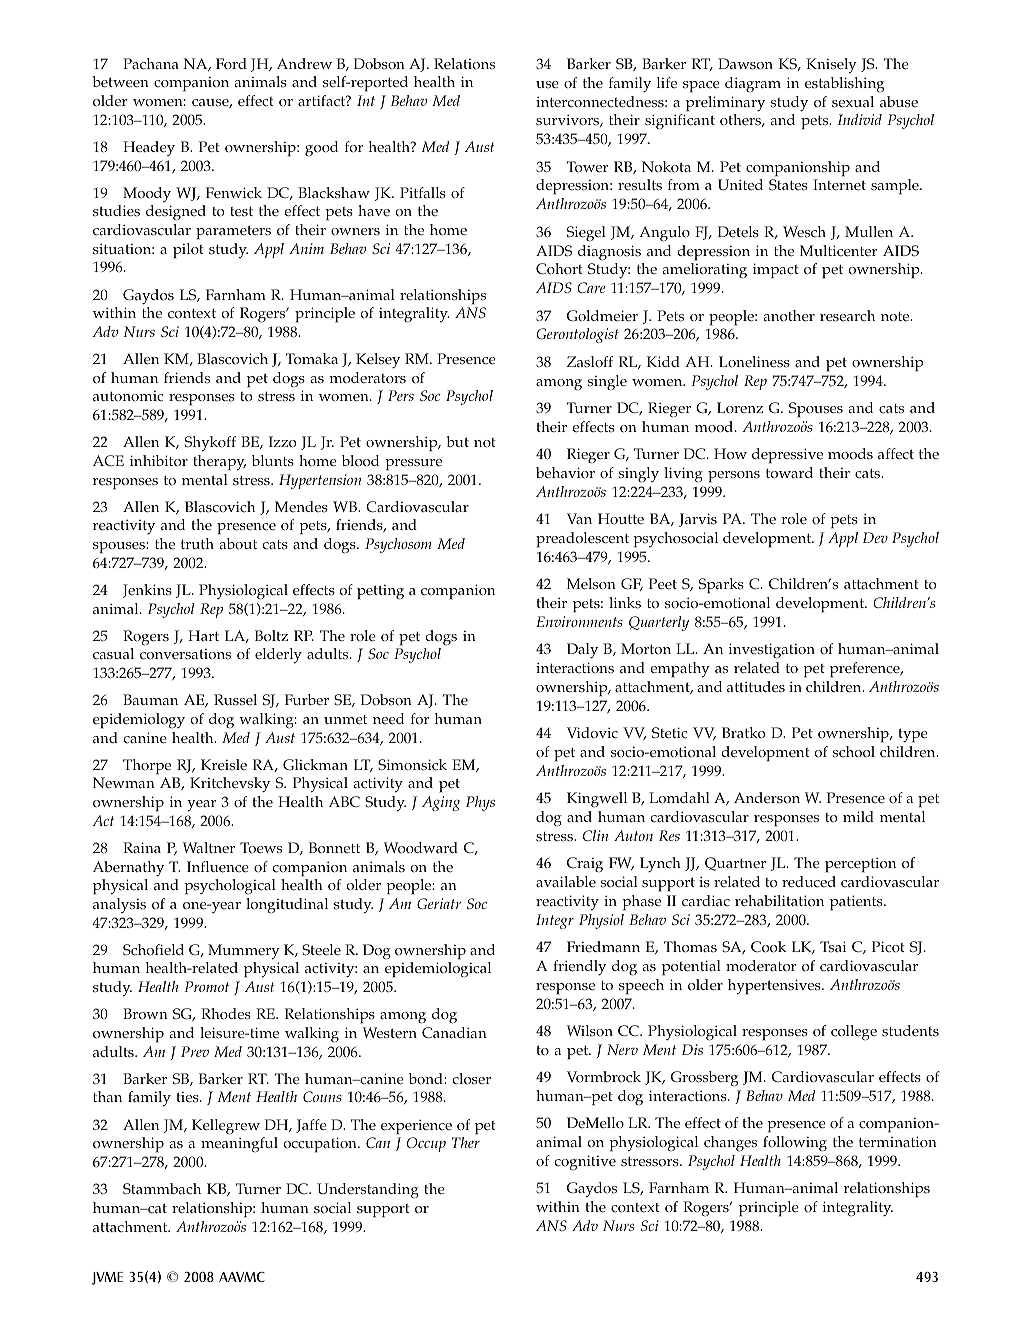 This page has width=1032, height=1336. I want to click on Tower, so click(587, 167).
